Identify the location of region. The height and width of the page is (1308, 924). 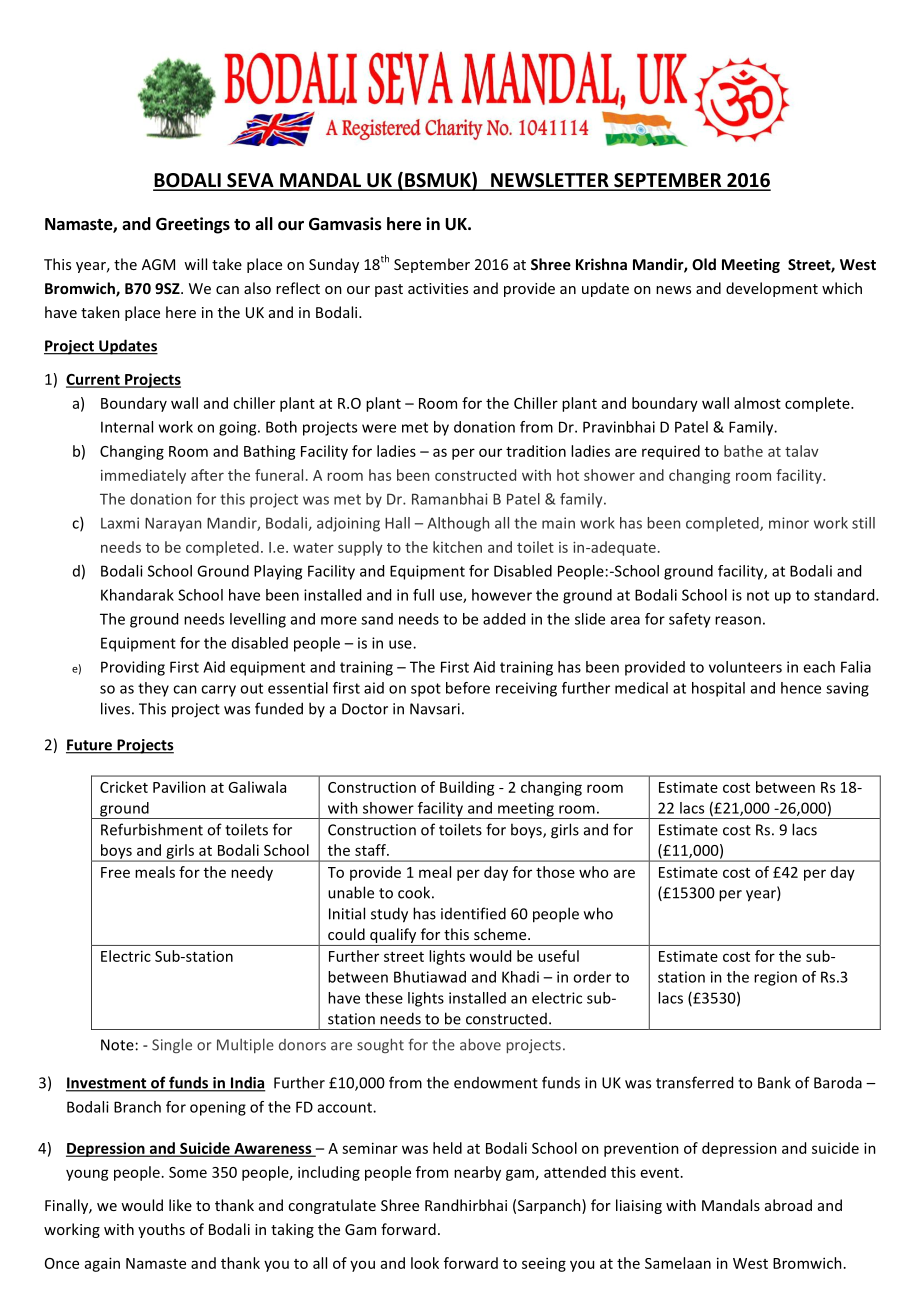
(775, 978).
